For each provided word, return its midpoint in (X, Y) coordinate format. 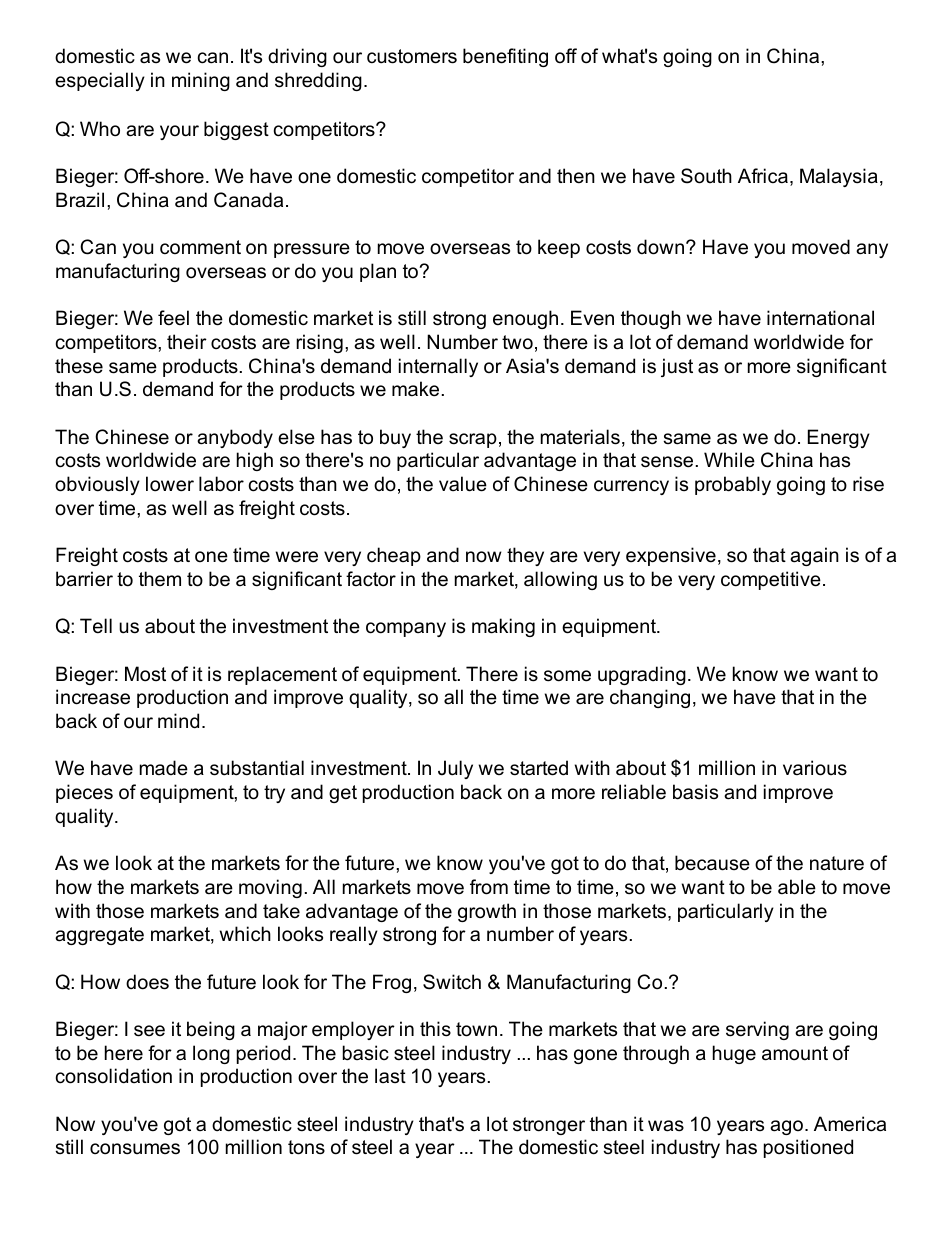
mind (178, 721)
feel (173, 318)
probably (733, 485)
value (463, 484)
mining (201, 81)
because (712, 863)
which (245, 934)
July (455, 769)
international (820, 318)
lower (170, 484)
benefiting (505, 57)
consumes (135, 1149)
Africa (763, 176)
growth (487, 912)
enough (525, 319)
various (815, 768)
